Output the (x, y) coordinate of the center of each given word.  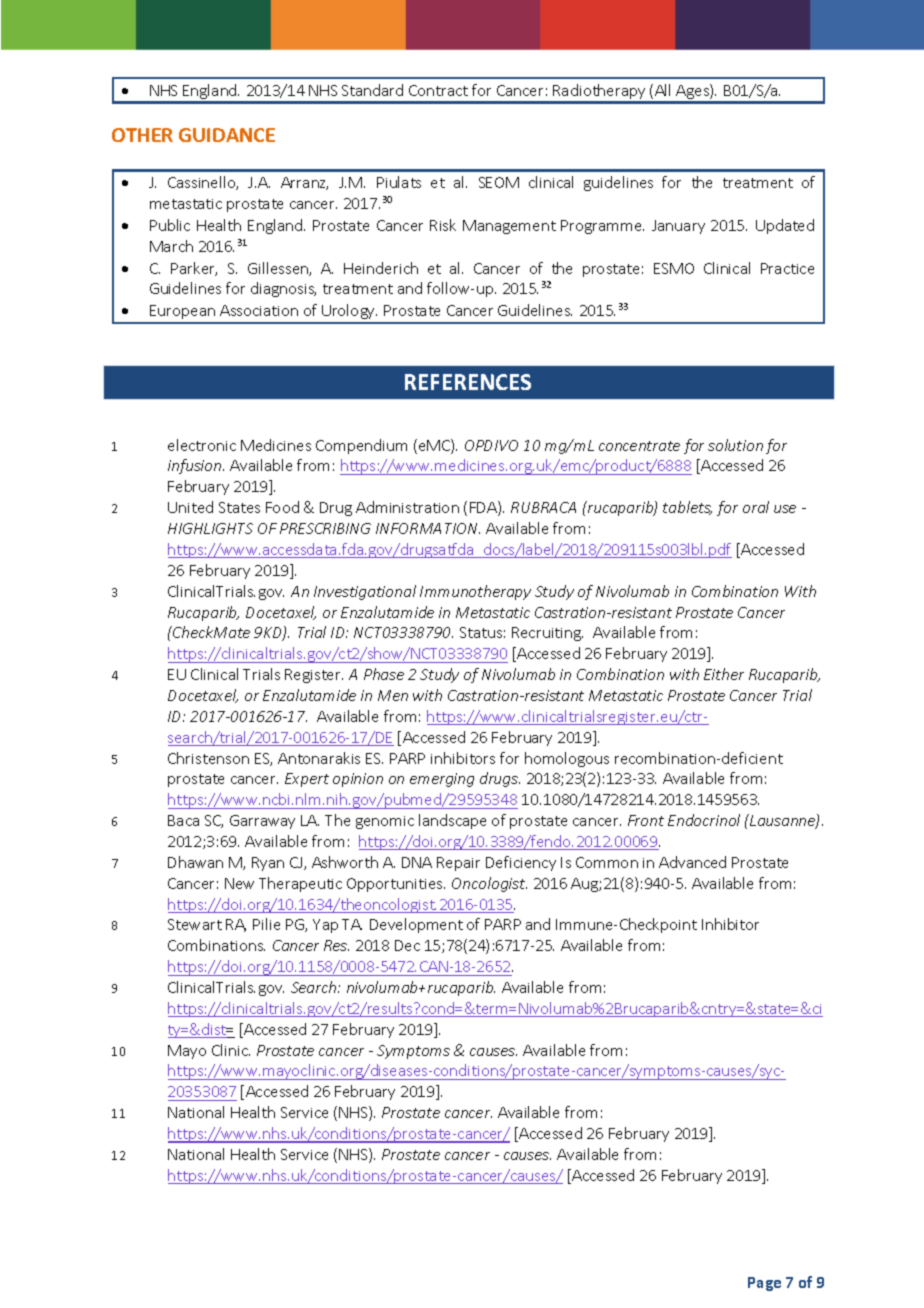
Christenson (208, 758)
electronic (202, 445)
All (662, 90)
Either (724, 674)
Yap (325, 926)
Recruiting (547, 634)
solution (735, 445)
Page (764, 1284)
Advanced (692, 862)
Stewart (195, 924)
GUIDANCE (227, 135)
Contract (438, 90)
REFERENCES (468, 382)
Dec (407, 945)
